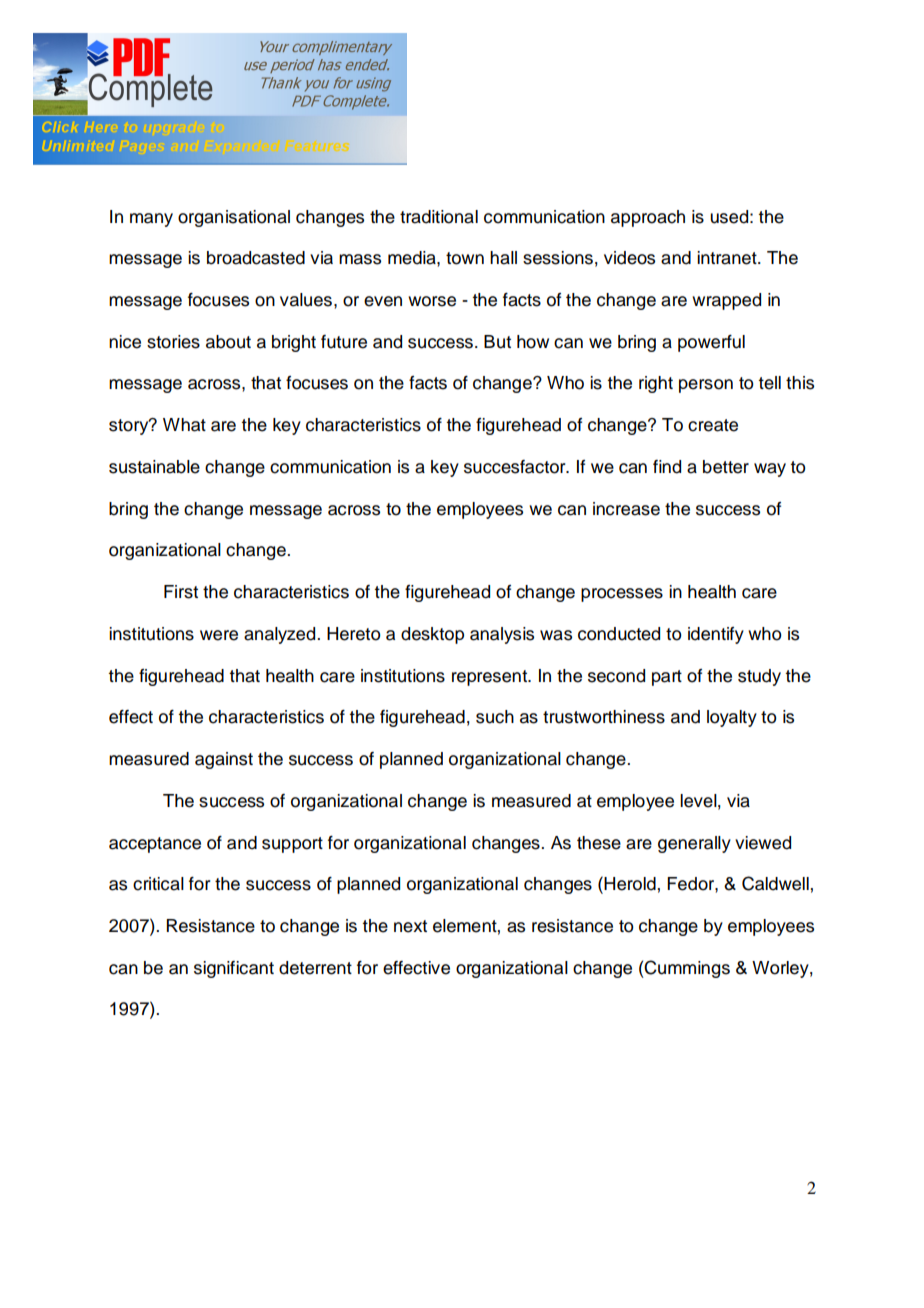 The image size is (924, 1308). I want to click on town, so click(465, 258).
